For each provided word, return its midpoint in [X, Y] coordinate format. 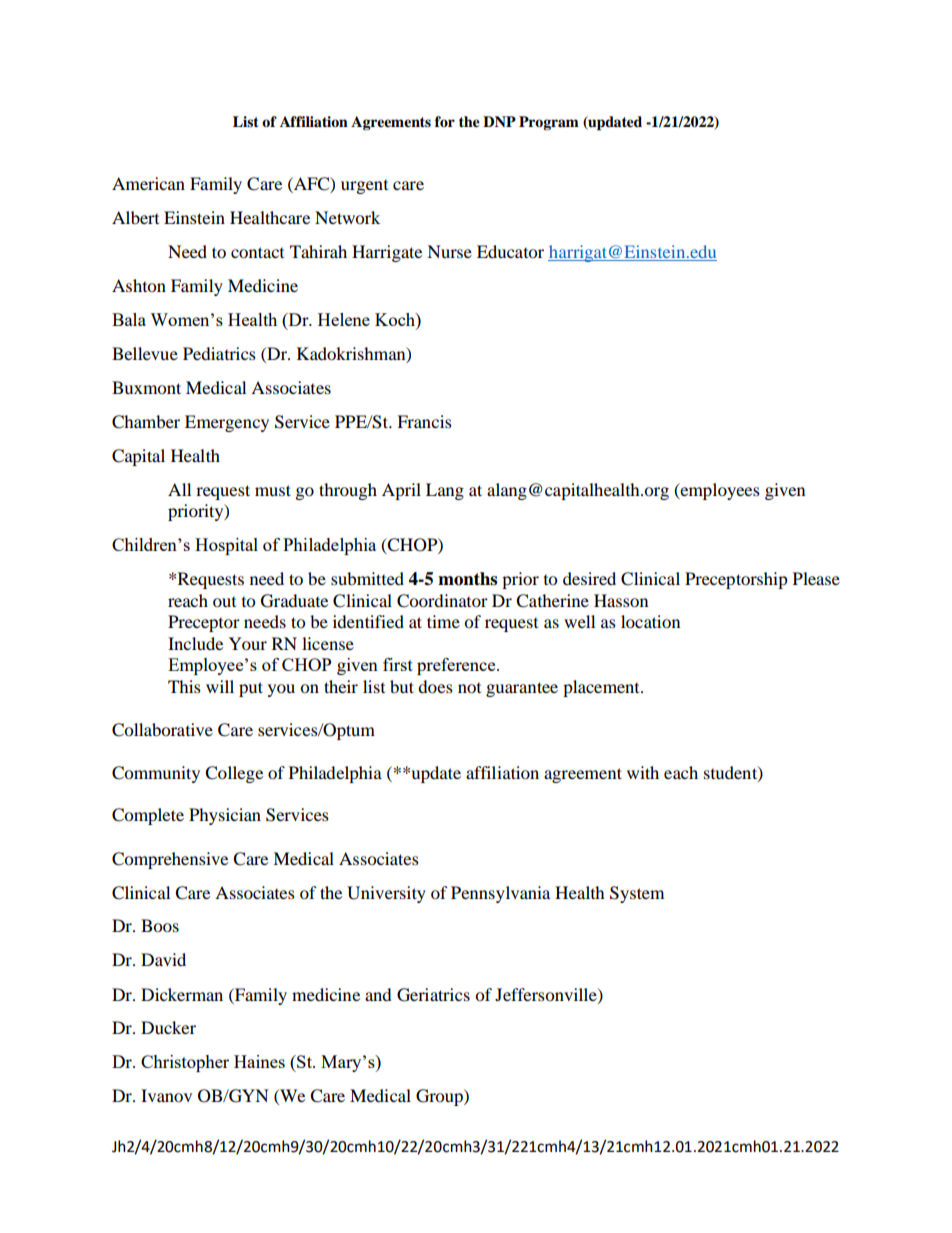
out [224, 602]
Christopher [185, 1063]
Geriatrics [433, 995]
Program [549, 123]
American [148, 183]
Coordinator [442, 601]
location [650, 621]
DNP [499, 121]
